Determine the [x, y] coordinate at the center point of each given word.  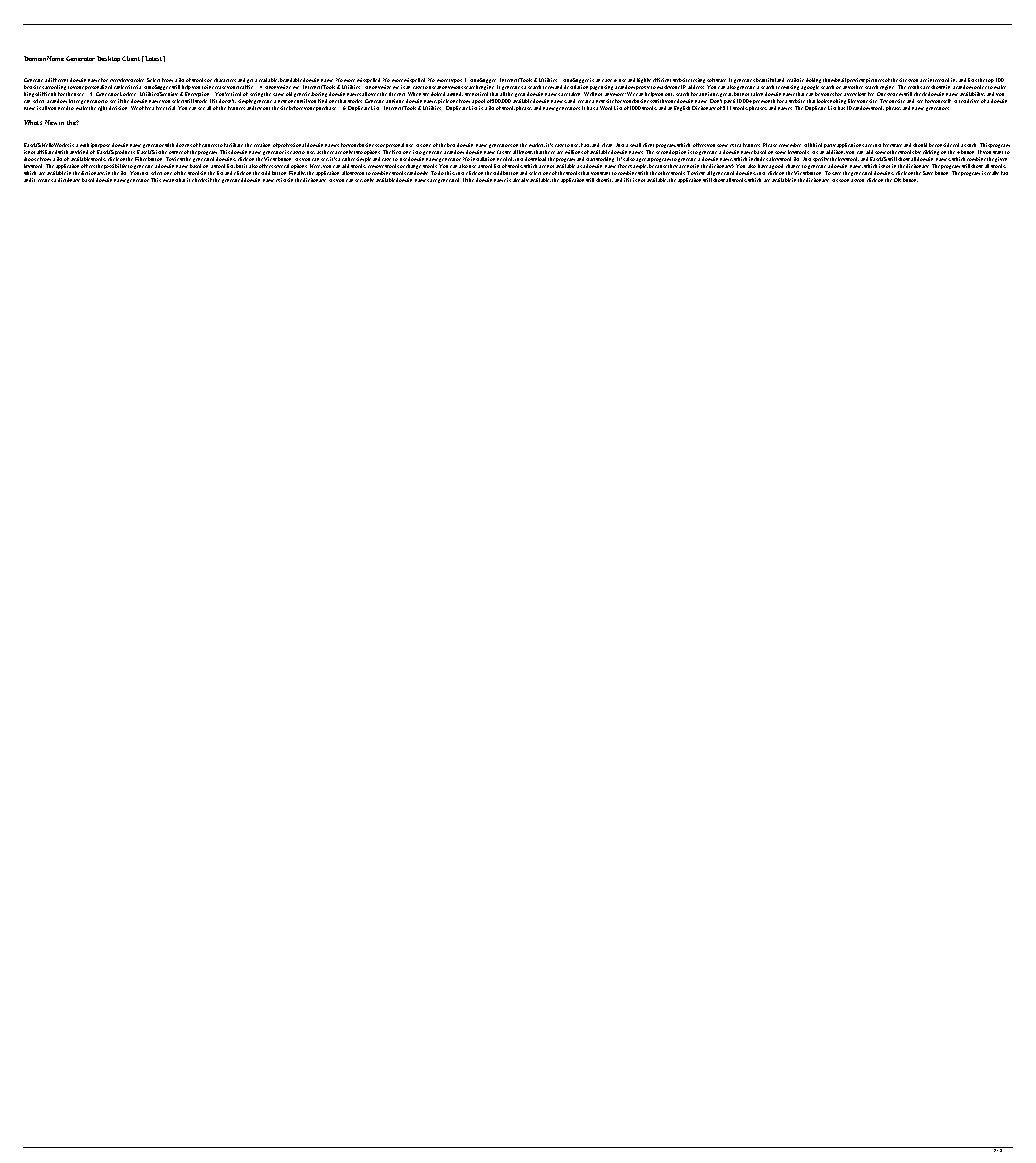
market [537, 145]
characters [225, 80]
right [102, 108]
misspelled [368, 80]
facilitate [233, 145]
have [763, 166]
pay [727, 103]
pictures [875, 82]
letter [74, 101]
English [682, 108]
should [920, 145]
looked [438, 94]
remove [376, 166]
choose [31, 159]
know [526, 152]
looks [823, 101]
